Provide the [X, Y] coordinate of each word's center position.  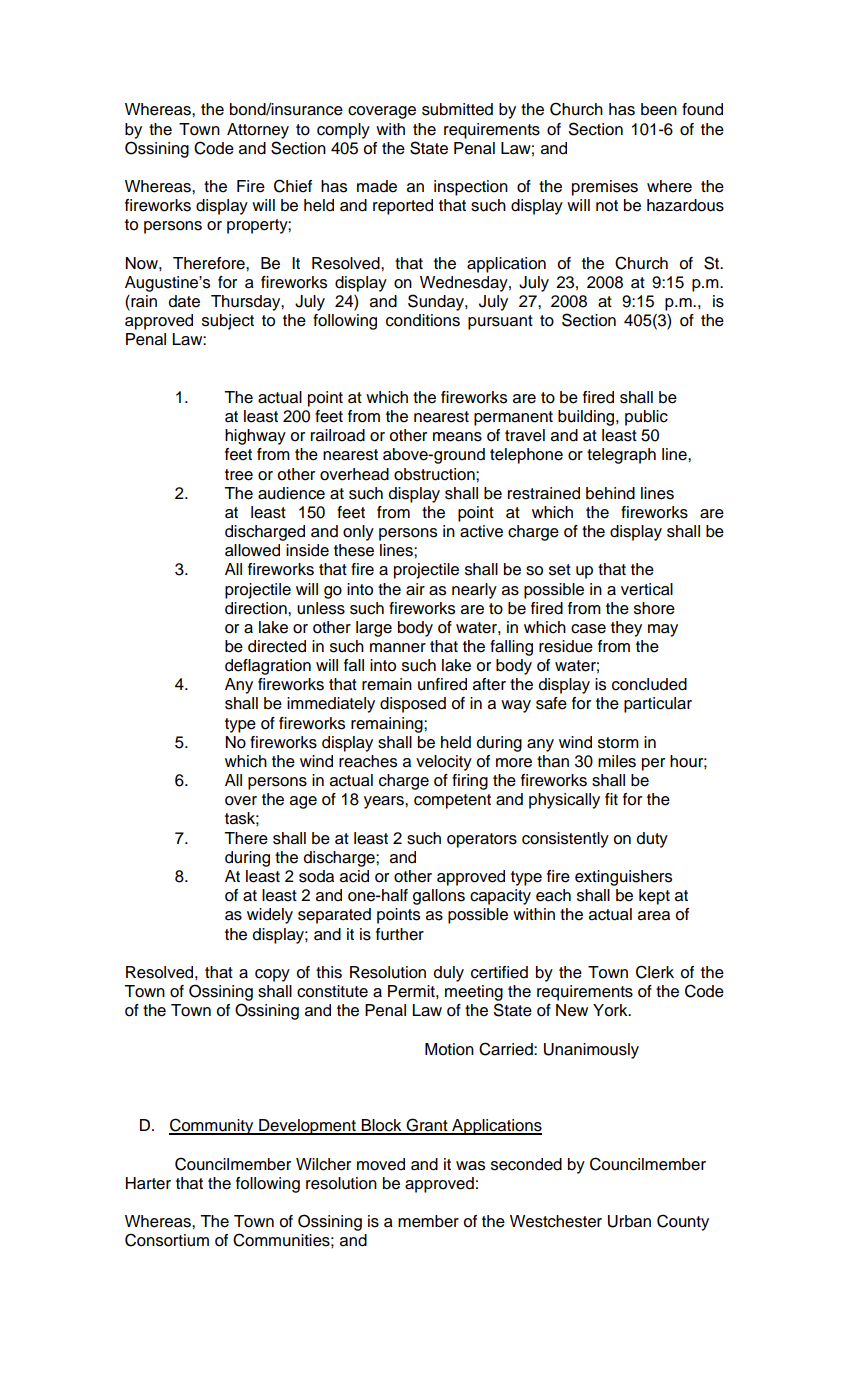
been [659, 109]
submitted [457, 109]
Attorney [258, 131]
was [470, 1166]
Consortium [167, 1240]
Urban [629, 1221]
